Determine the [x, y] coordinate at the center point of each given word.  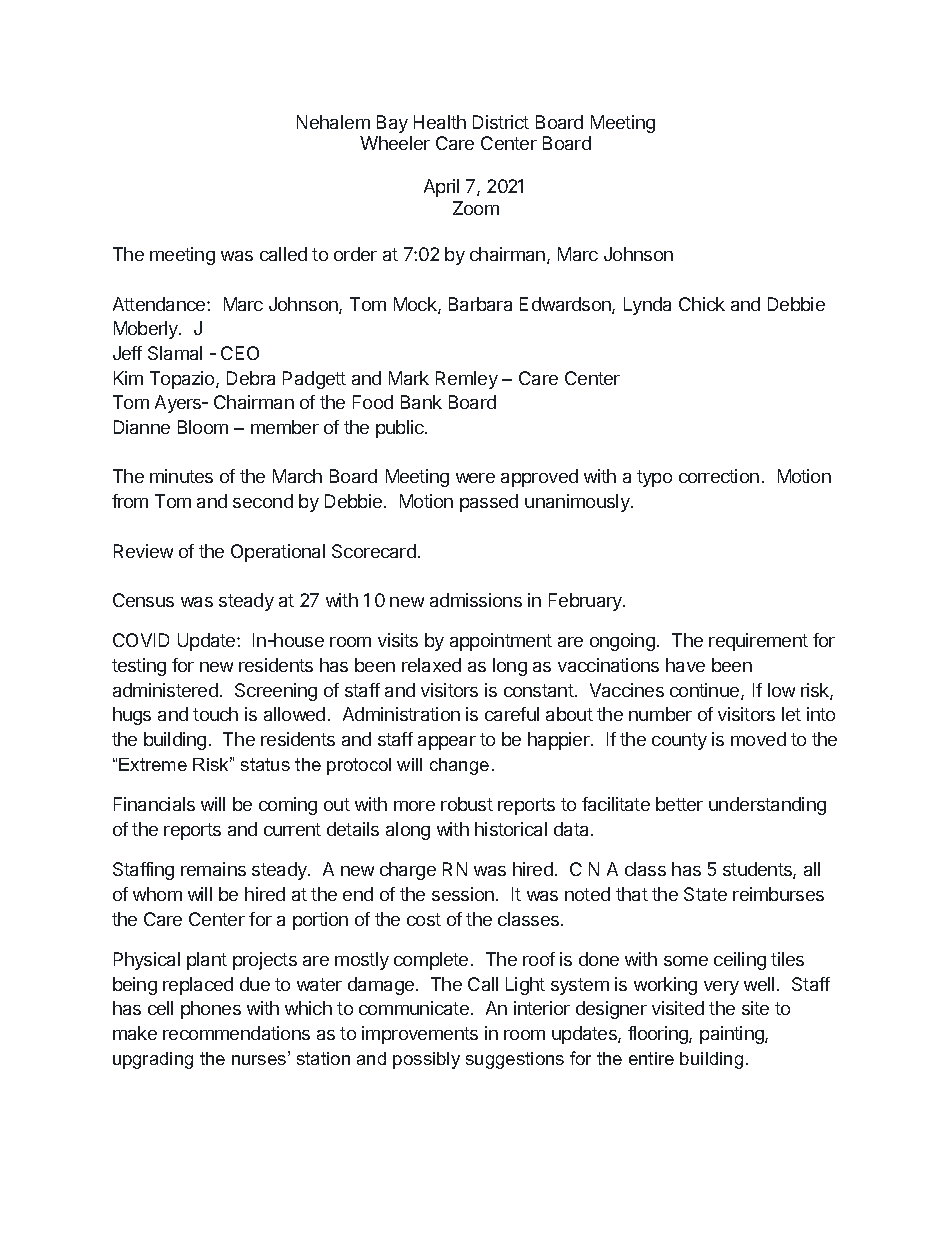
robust [467, 804]
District [501, 122]
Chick [702, 304]
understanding [767, 806]
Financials [154, 804]
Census [143, 600]
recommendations [236, 1033]
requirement [758, 642]
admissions [476, 600]
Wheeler [395, 143]
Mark [409, 378]
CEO [240, 353]
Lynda [647, 306]
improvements [420, 1035]
